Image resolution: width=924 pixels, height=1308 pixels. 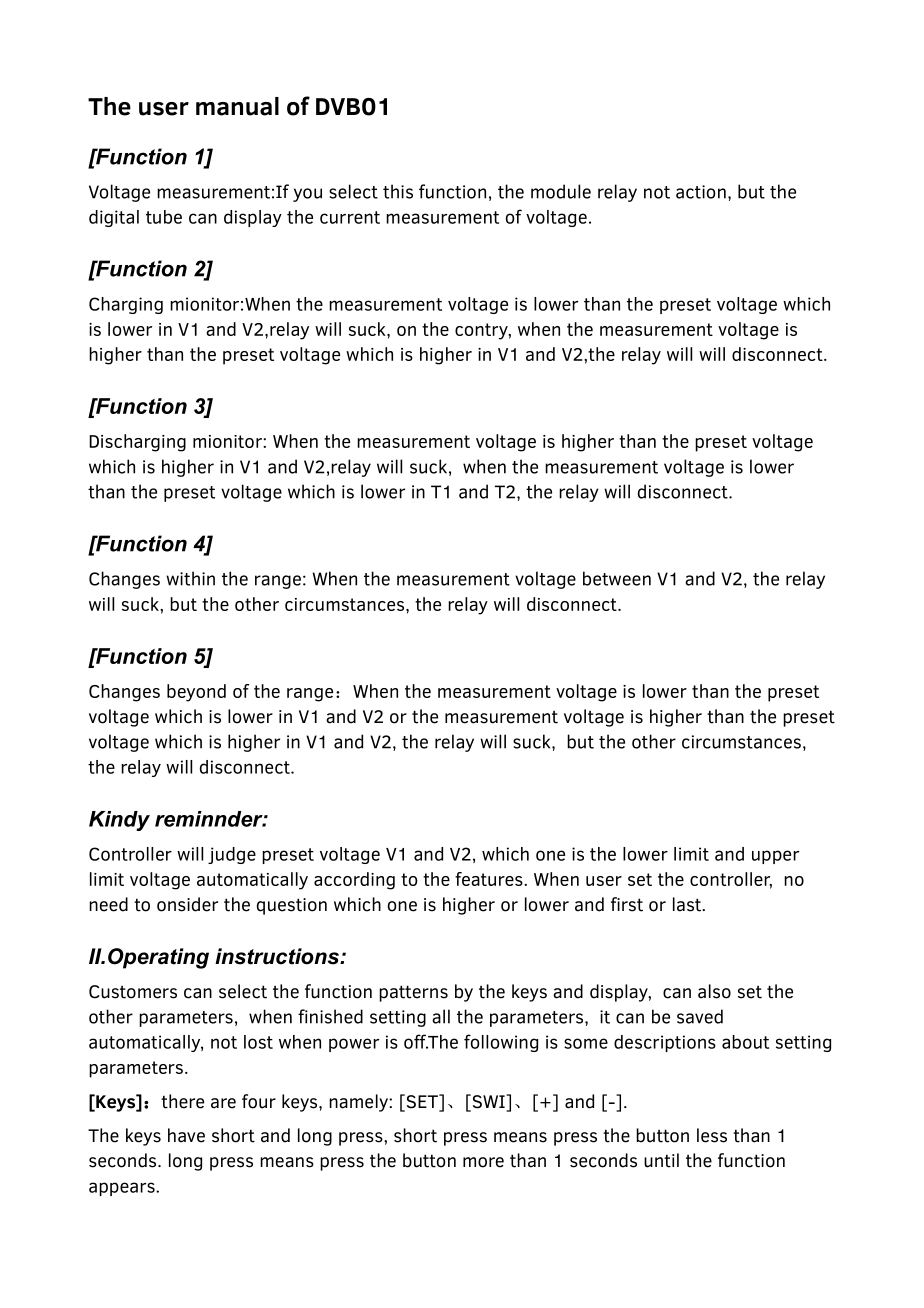 What do you see at coordinates (186, 1135) in the screenshot?
I see `have` at bounding box center [186, 1135].
